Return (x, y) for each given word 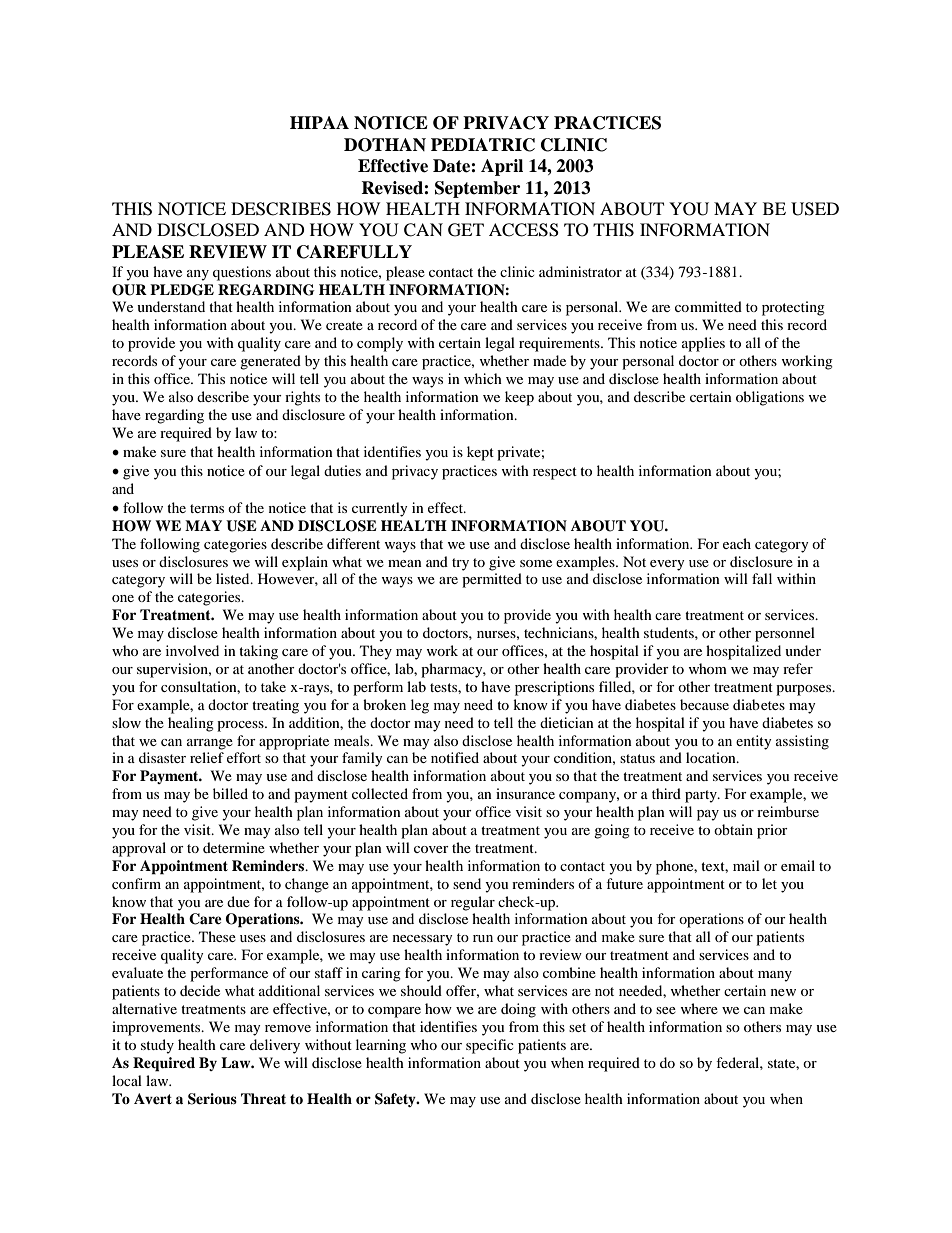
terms (207, 508)
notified (455, 757)
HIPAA (319, 122)
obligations (770, 398)
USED (815, 209)
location (712, 757)
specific (490, 1046)
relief (207, 757)
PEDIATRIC (483, 145)
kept (480, 453)
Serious (212, 1099)
